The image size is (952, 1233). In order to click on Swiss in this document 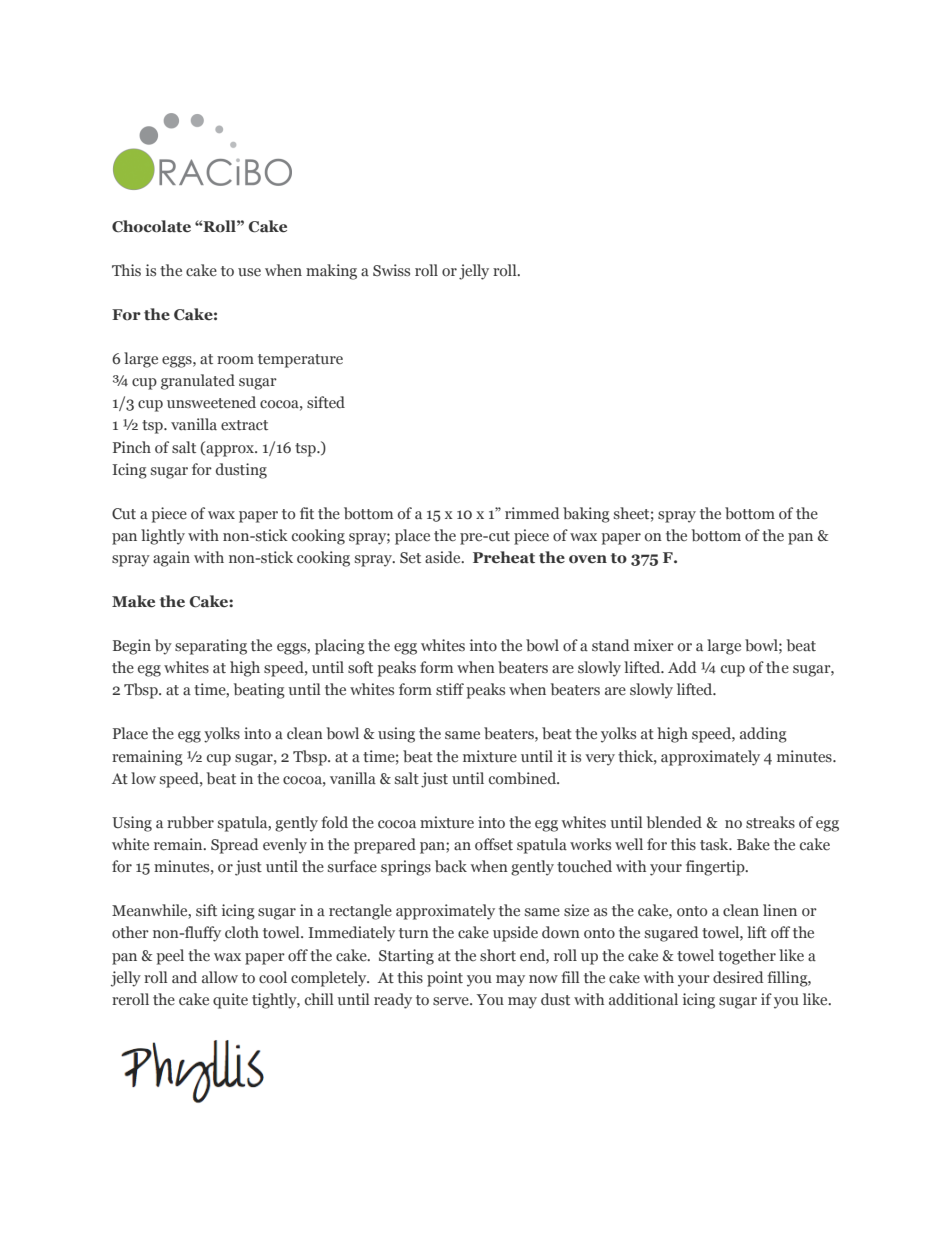, I will do `click(391, 270)`.
